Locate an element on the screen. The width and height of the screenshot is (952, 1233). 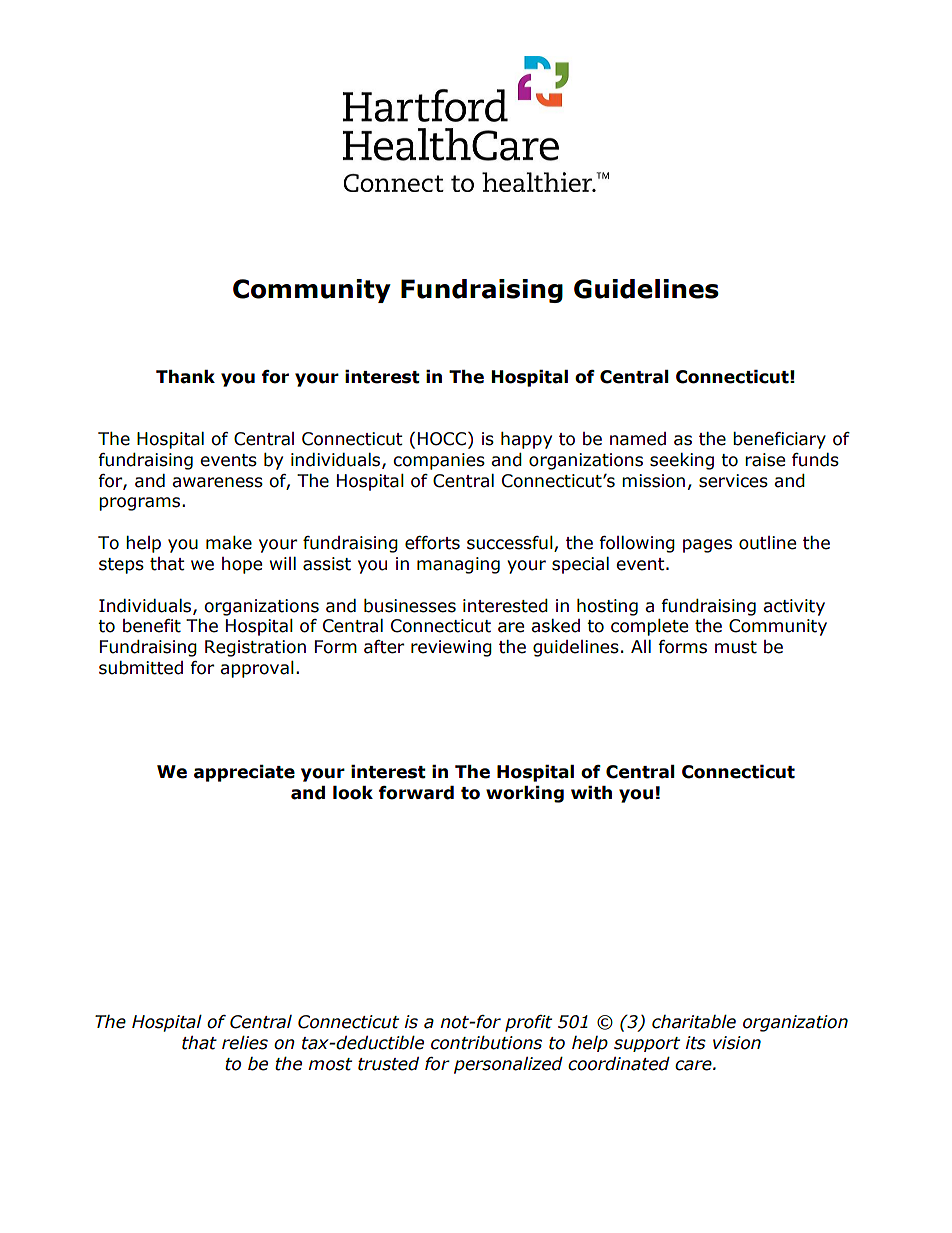
managing is located at coordinates (458, 565).
